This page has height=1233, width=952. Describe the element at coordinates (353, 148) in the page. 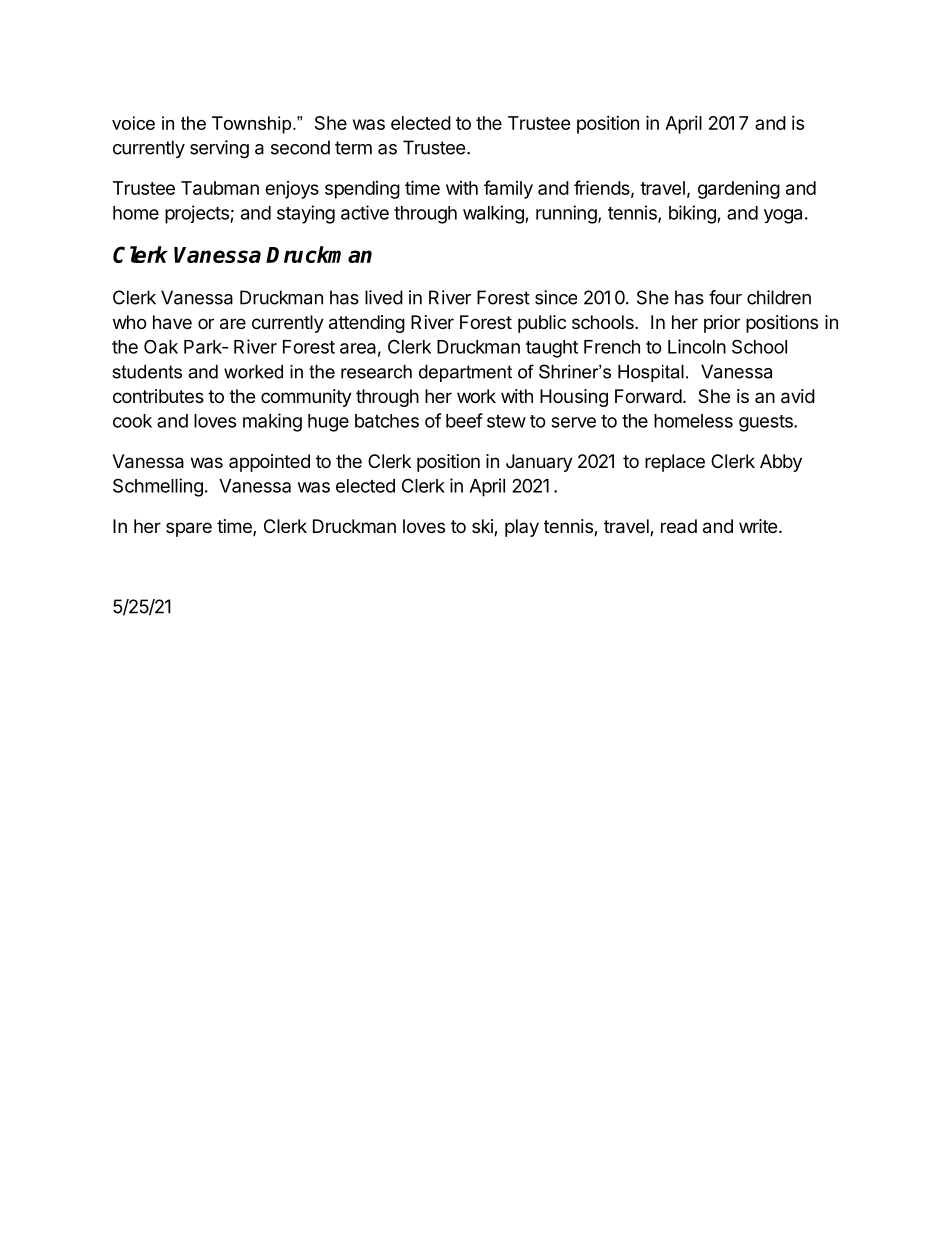

I see `term` at that location.
